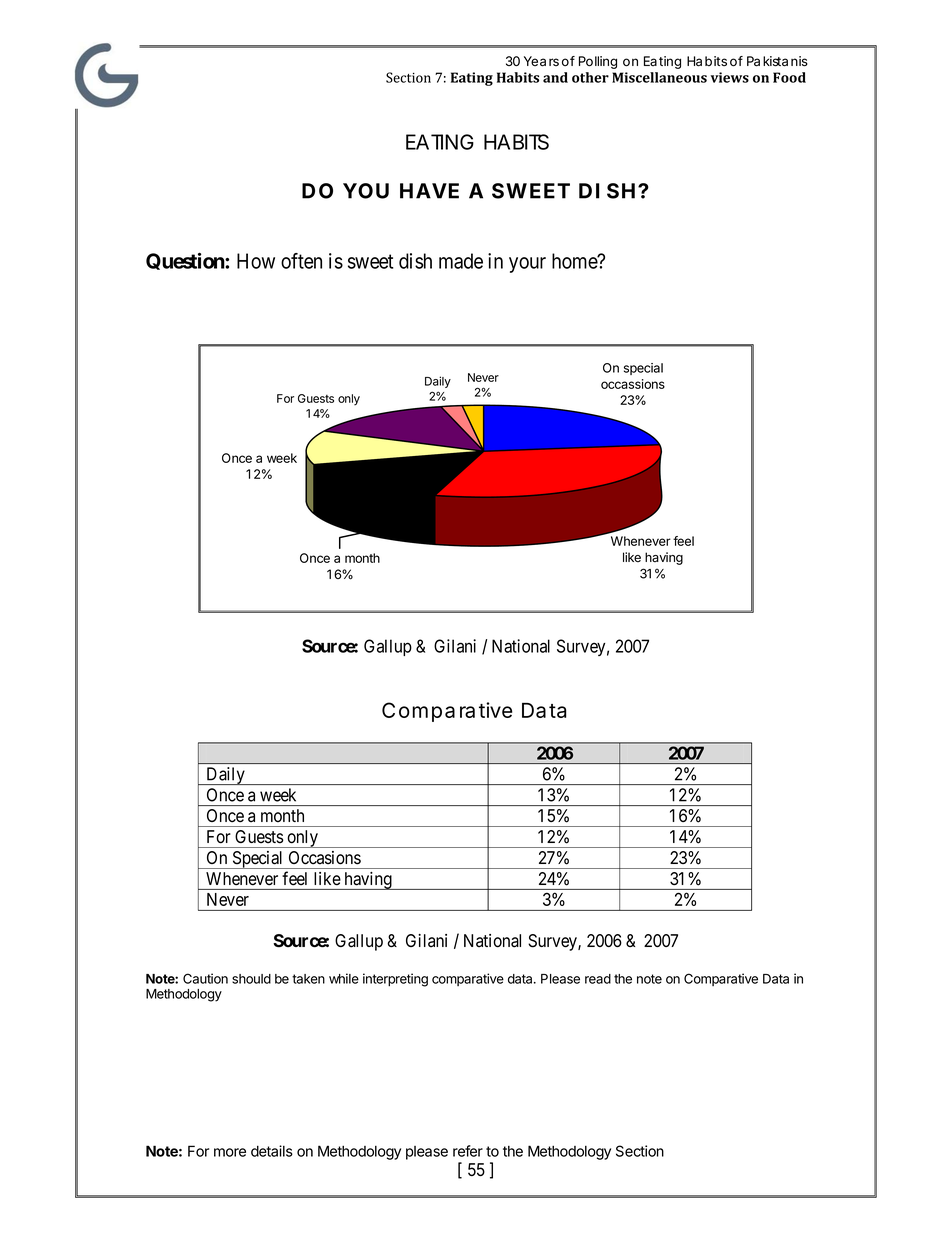 The height and width of the screenshot is (1233, 952). I want to click on refer, so click(468, 1151).
